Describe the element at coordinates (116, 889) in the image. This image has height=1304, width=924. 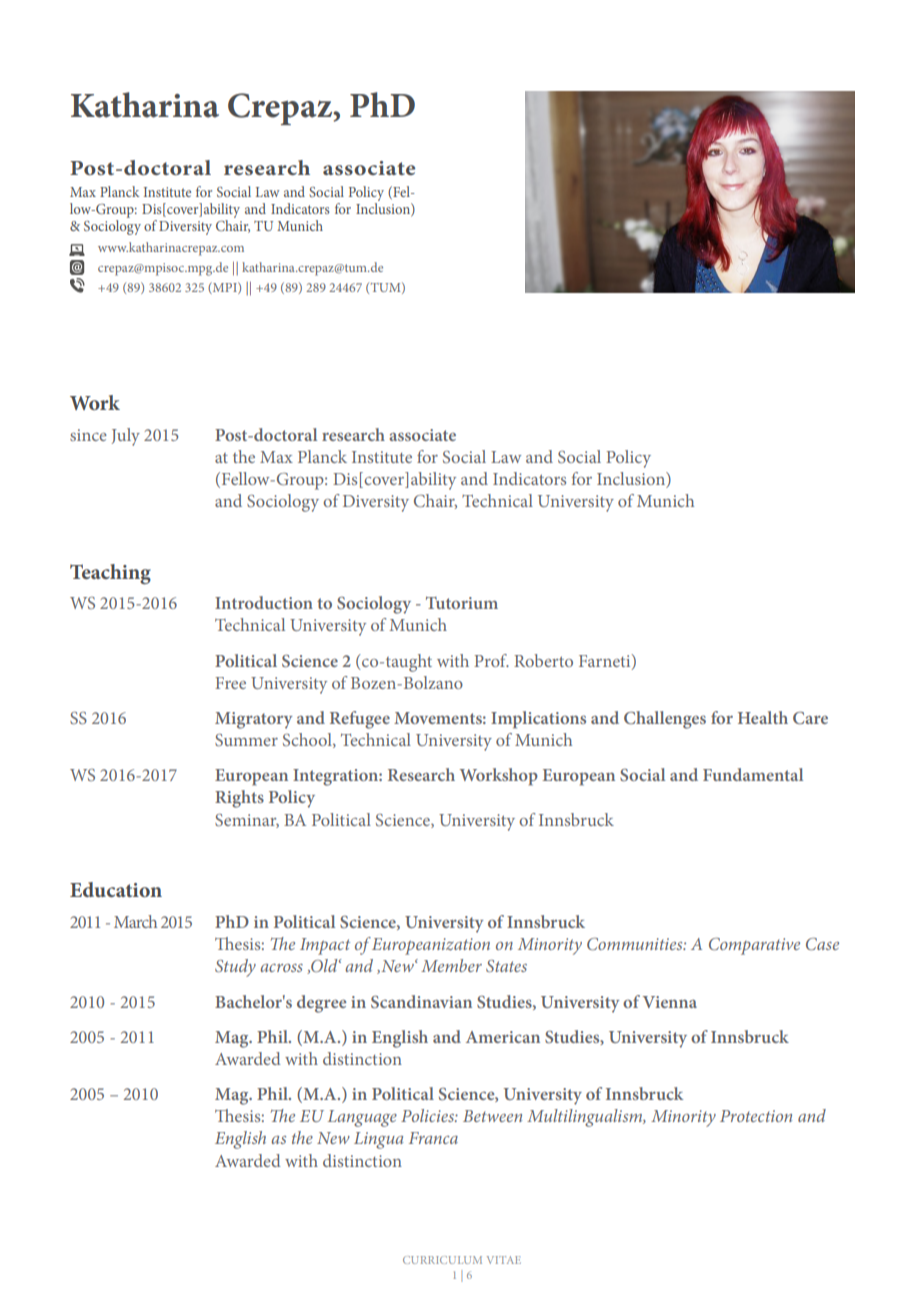
I see `Education` at that location.
